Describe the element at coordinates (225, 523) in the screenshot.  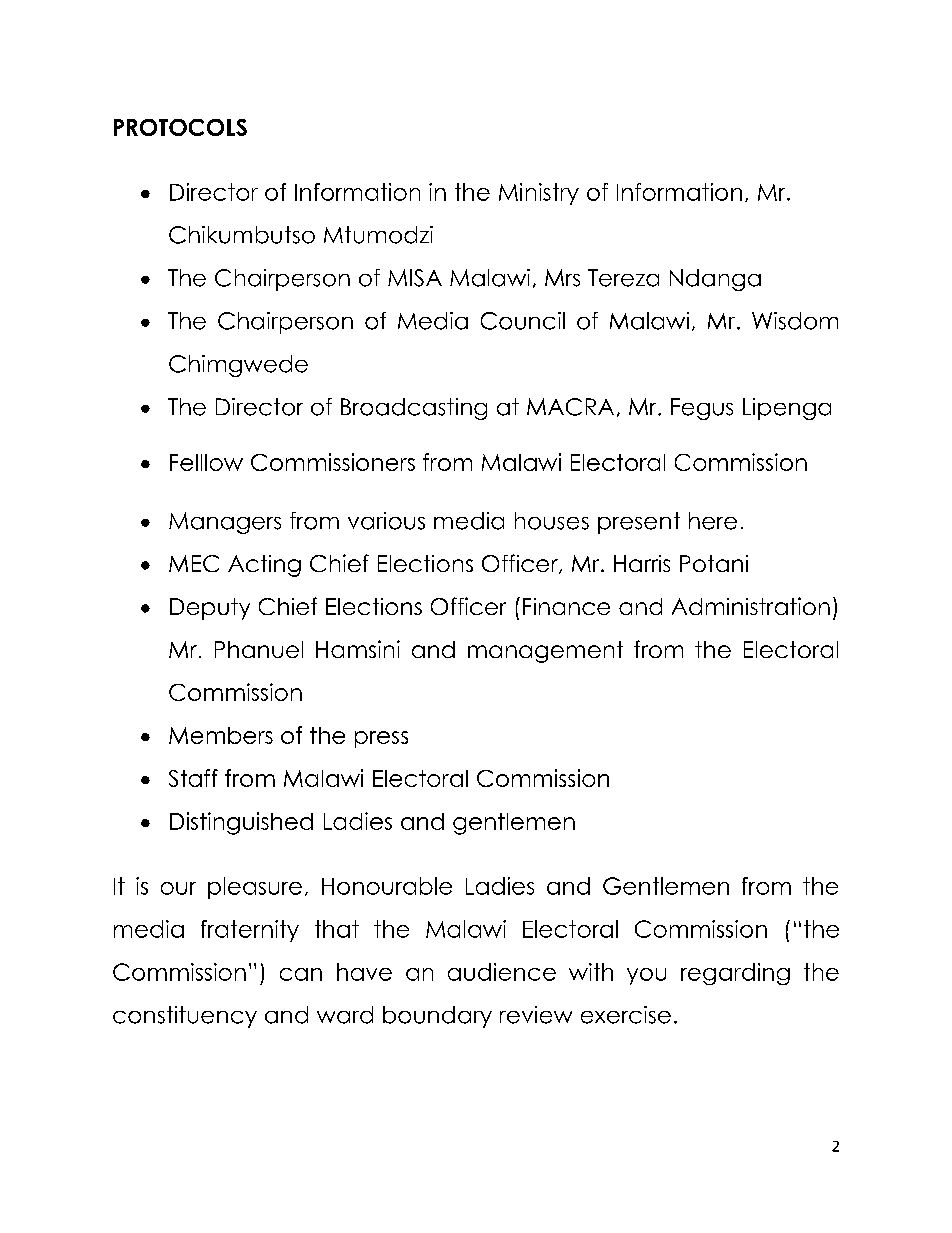
I see `Managers` at that location.
